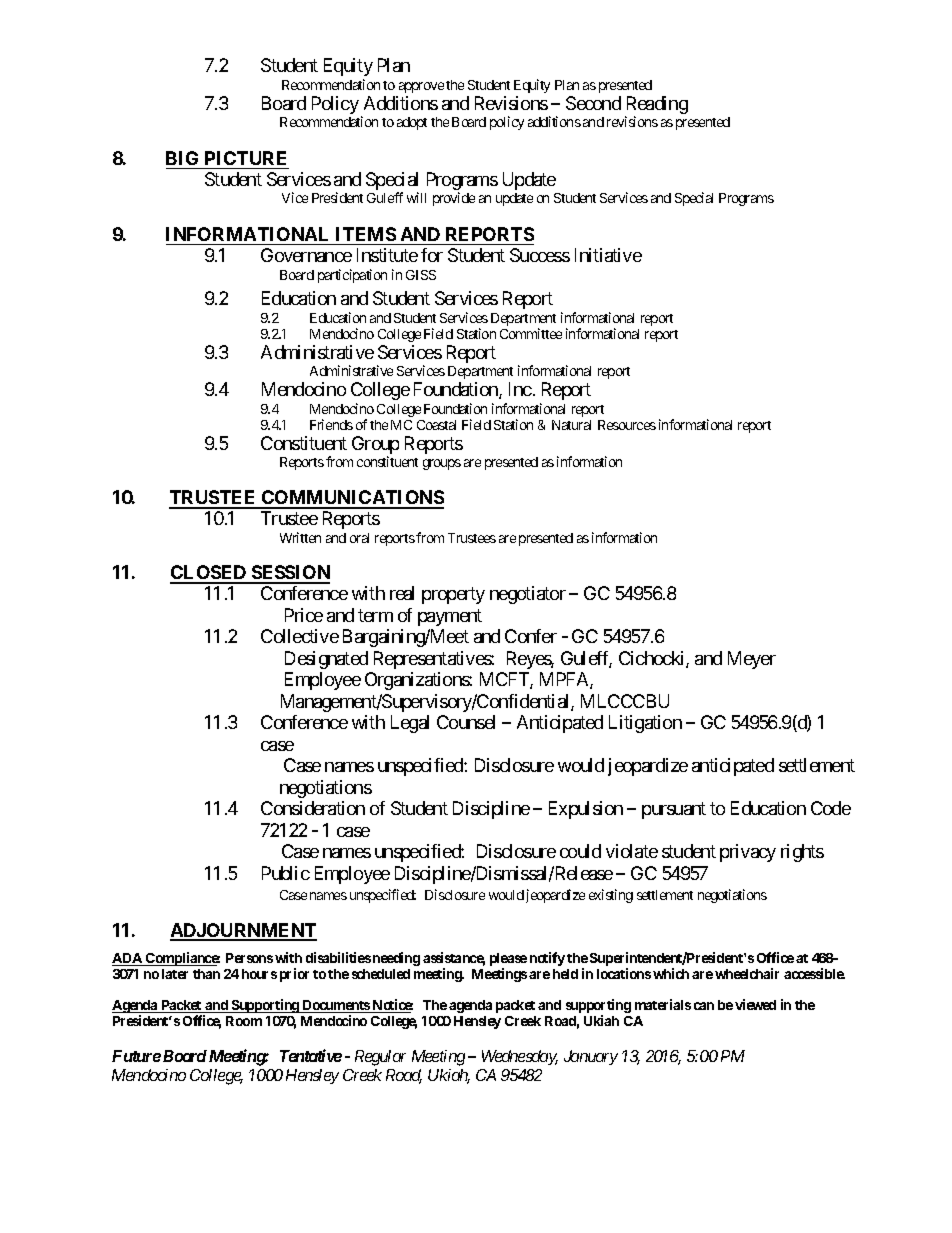 This page has width=952, height=1233. What do you see at coordinates (752, 660) in the page?
I see `Meyer` at bounding box center [752, 660].
